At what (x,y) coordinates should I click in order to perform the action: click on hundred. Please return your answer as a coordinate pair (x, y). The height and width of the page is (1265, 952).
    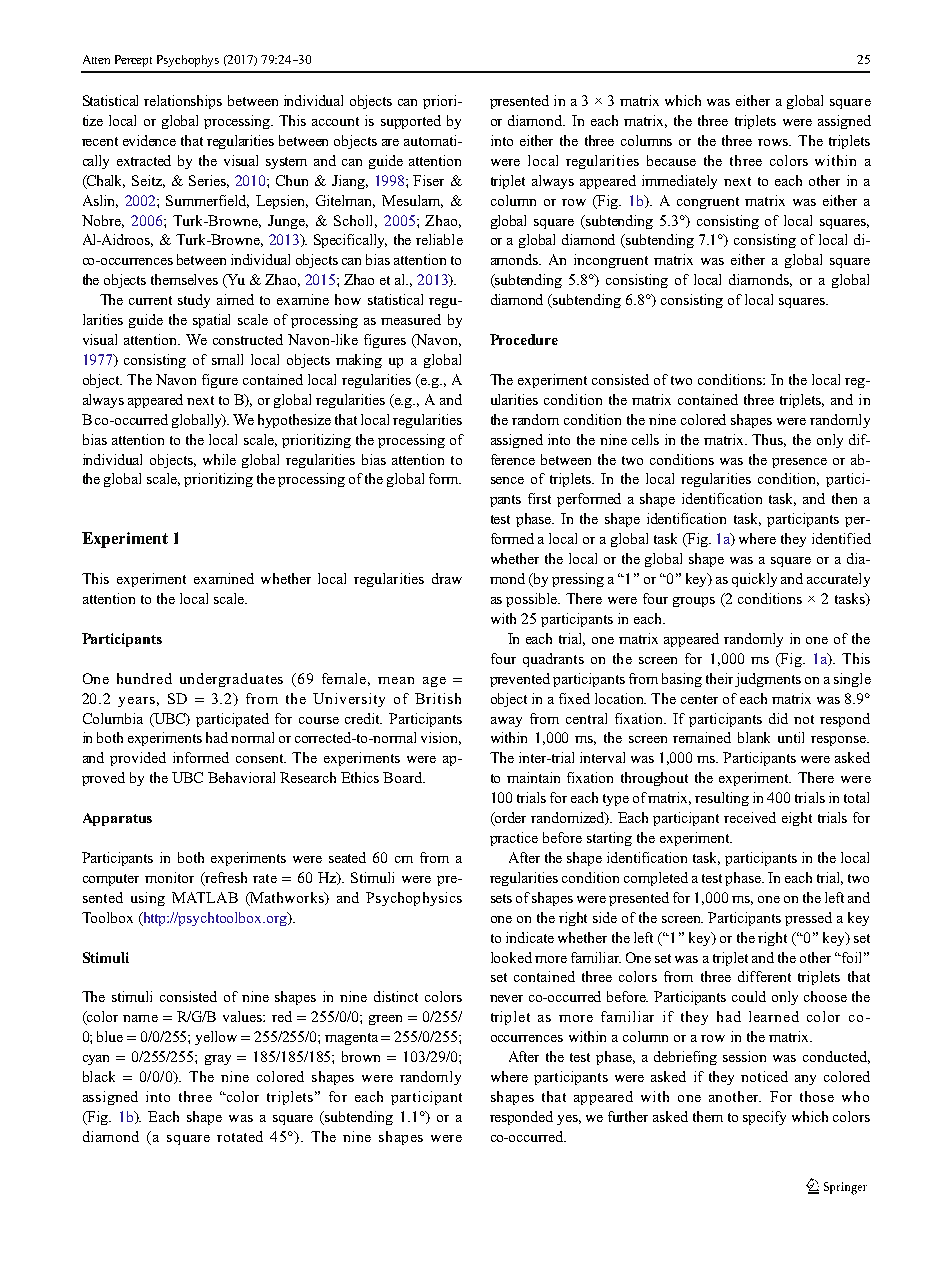
    Looking at the image, I should click on (144, 678).
